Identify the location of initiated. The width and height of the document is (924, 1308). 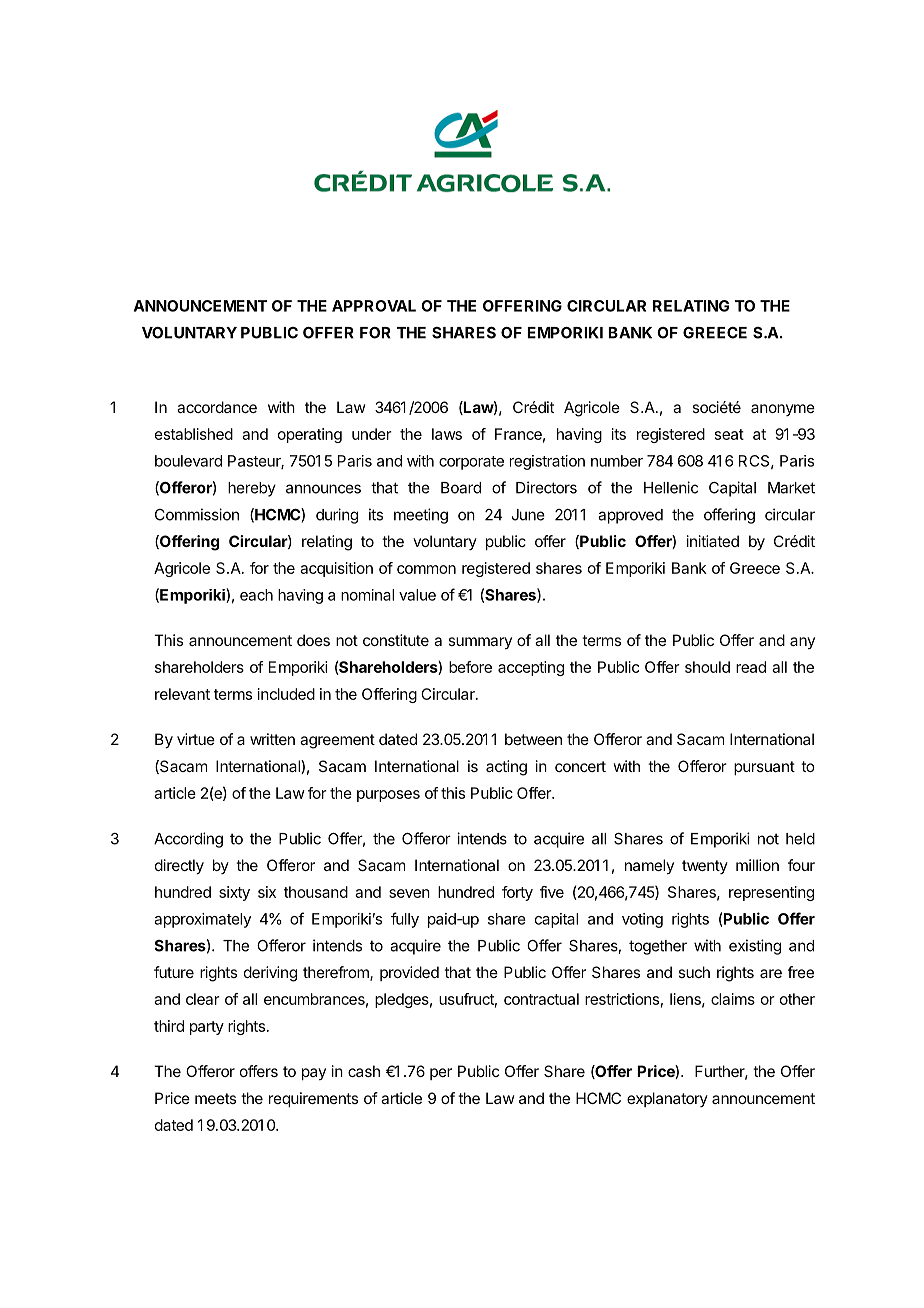
(713, 541).
